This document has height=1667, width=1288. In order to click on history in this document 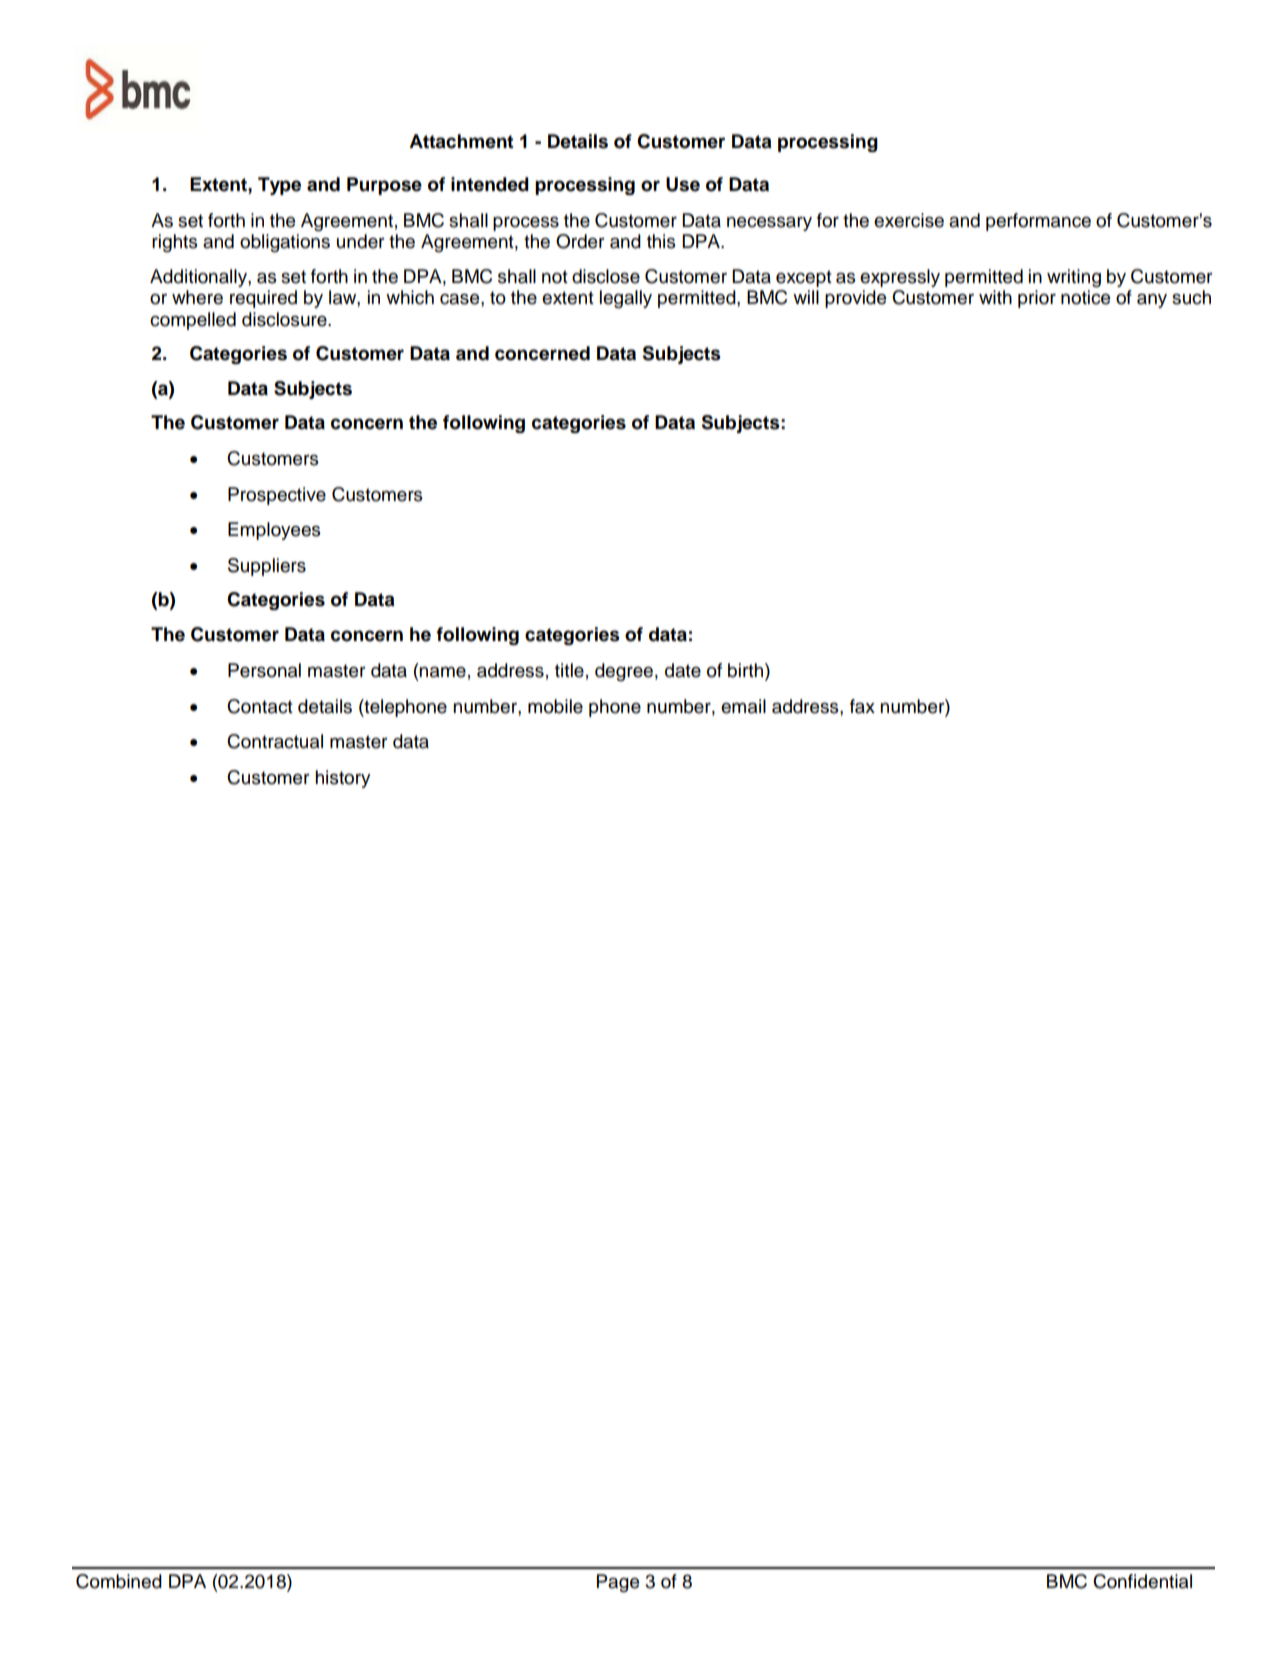, I will do `click(342, 779)`.
